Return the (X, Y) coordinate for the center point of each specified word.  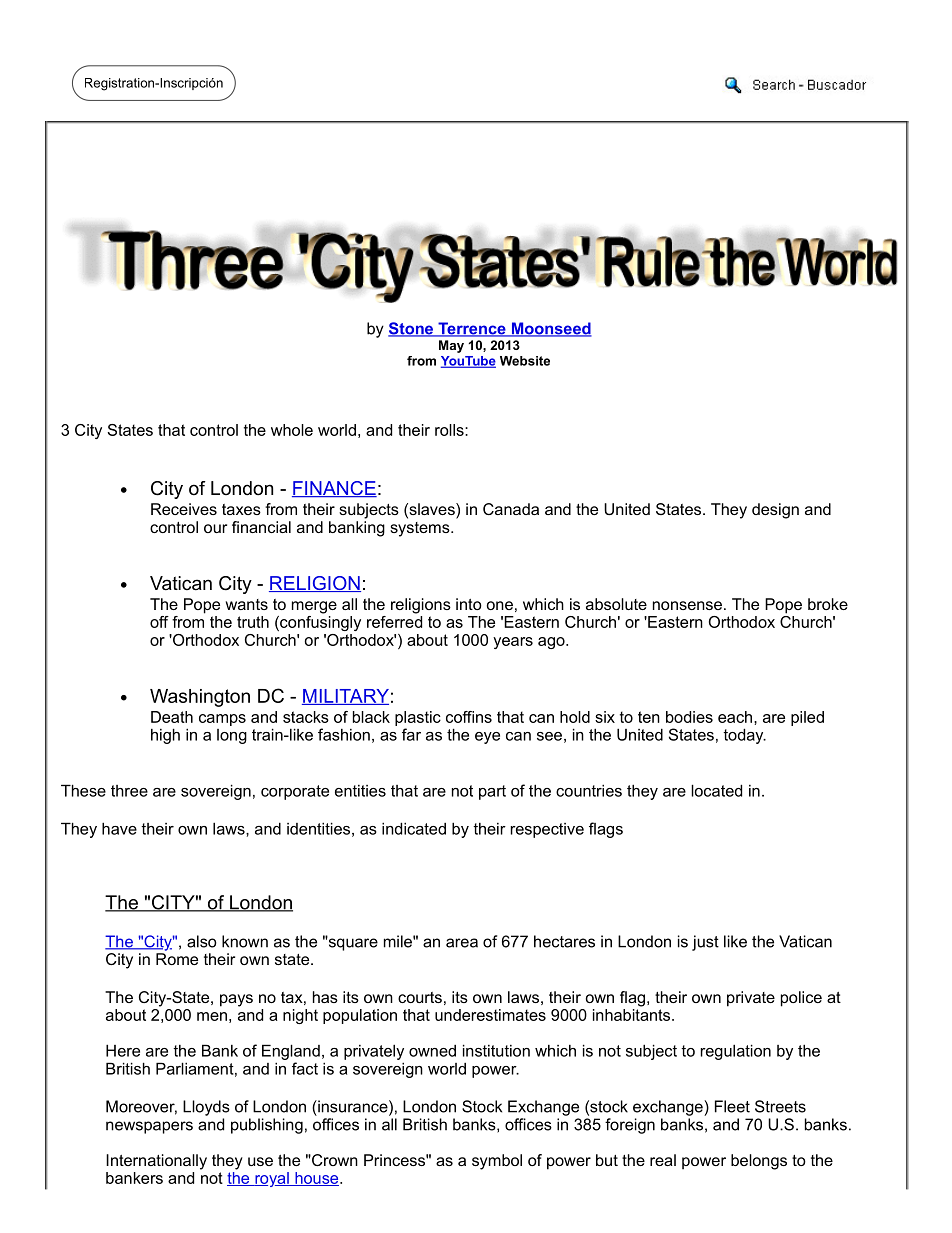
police (801, 999)
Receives (184, 509)
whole (292, 430)
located (716, 790)
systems (421, 529)
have (119, 828)
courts (420, 997)
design (775, 511)
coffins (469, 717)
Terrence (472, 329)
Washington (200, 698)
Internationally (156, 1162)
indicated (414, 828)
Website (525, 361)
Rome (177, 959)
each (736, 717)
